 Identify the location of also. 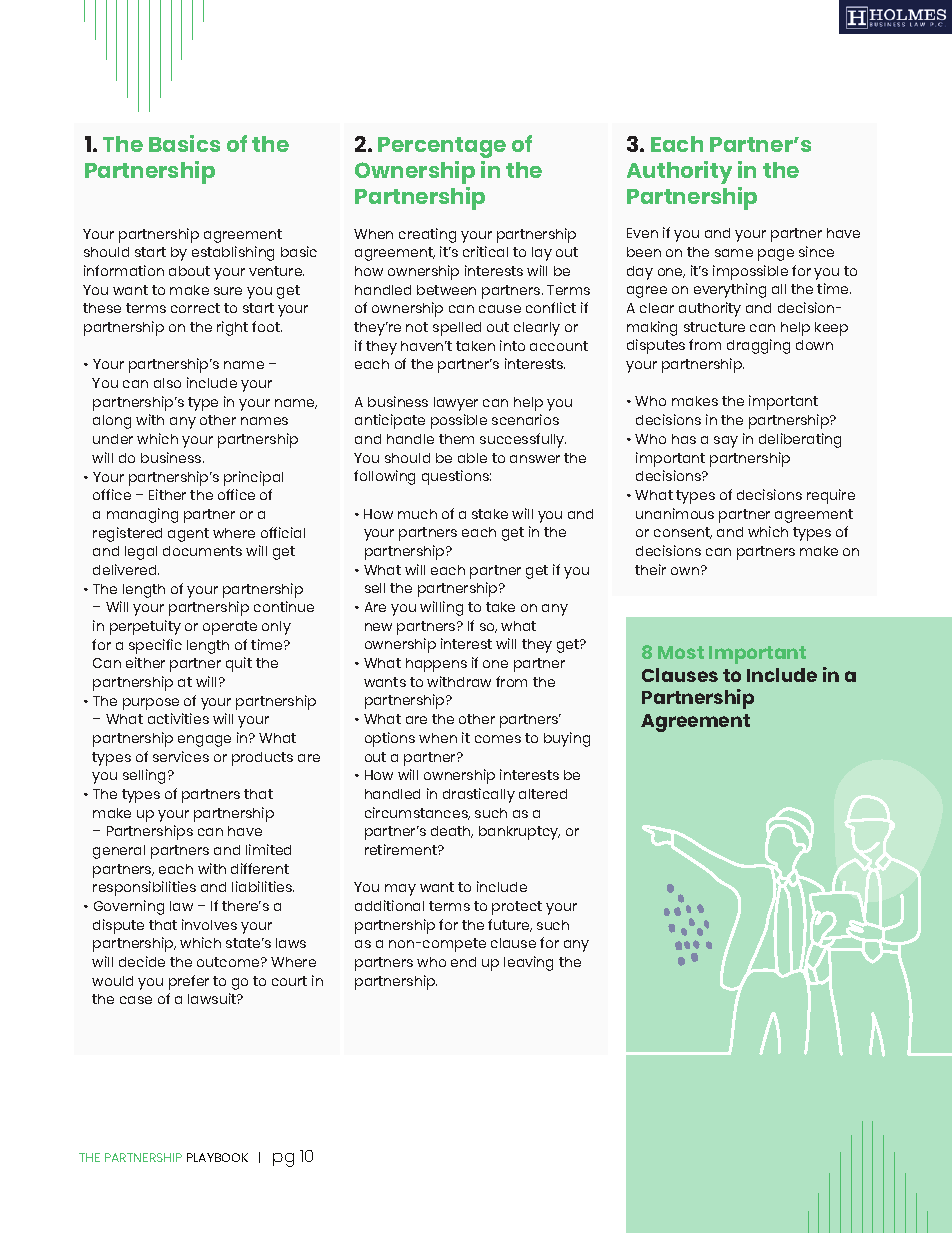
(167, 383).
